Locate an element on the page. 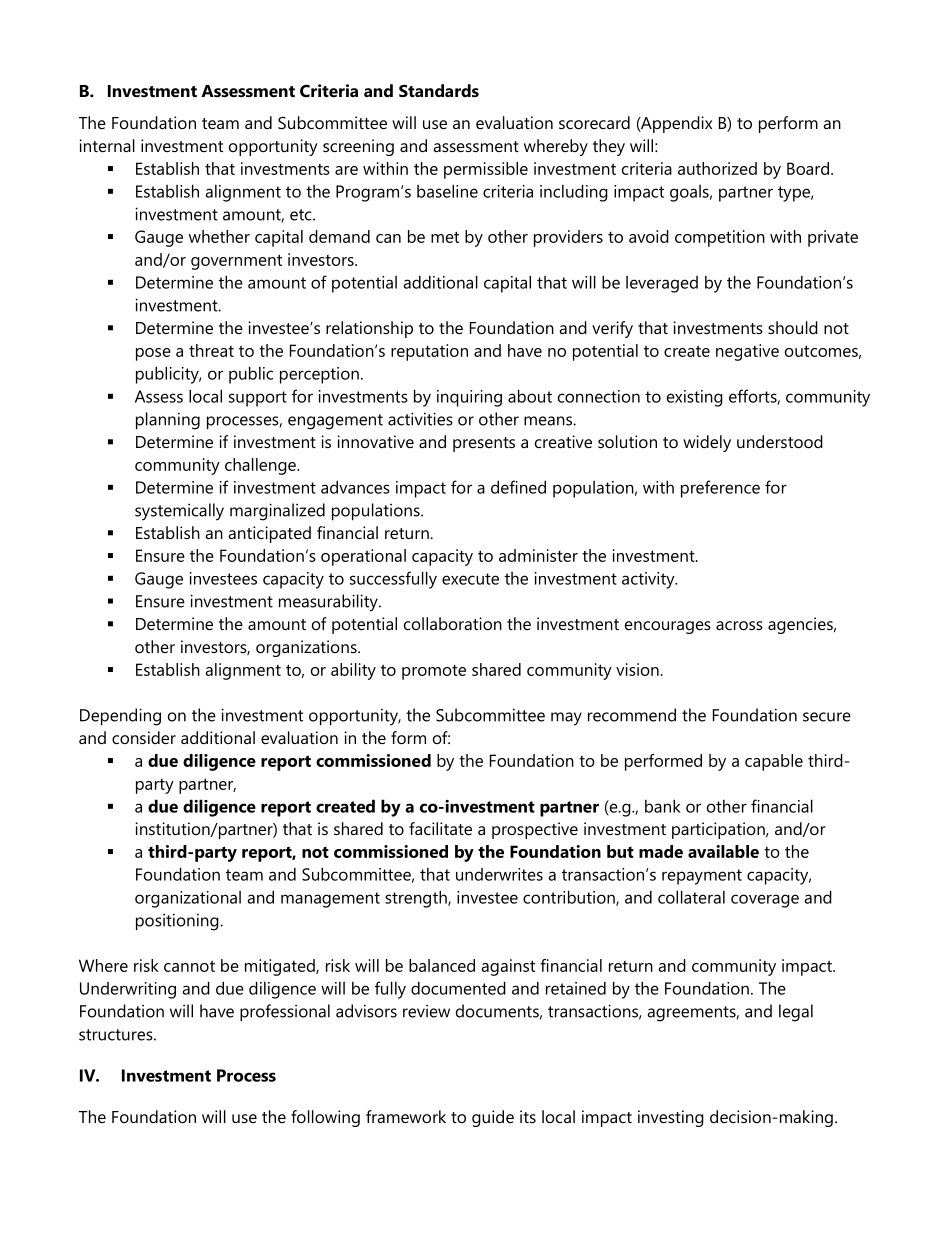  internal is located at coordinates (107, 145).
